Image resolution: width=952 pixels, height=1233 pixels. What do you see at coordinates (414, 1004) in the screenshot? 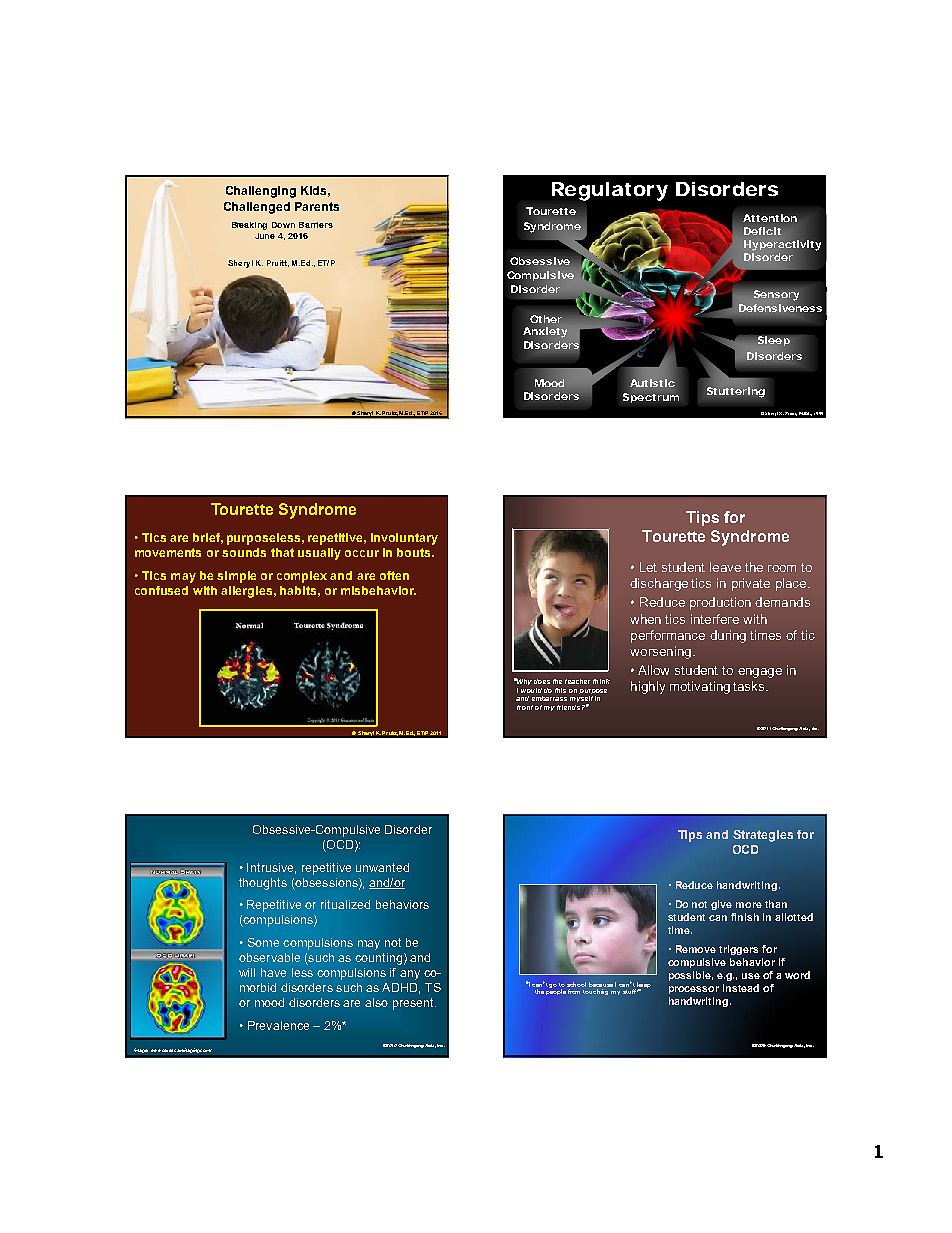
I see `present` at bounding box center [414, 1004].
